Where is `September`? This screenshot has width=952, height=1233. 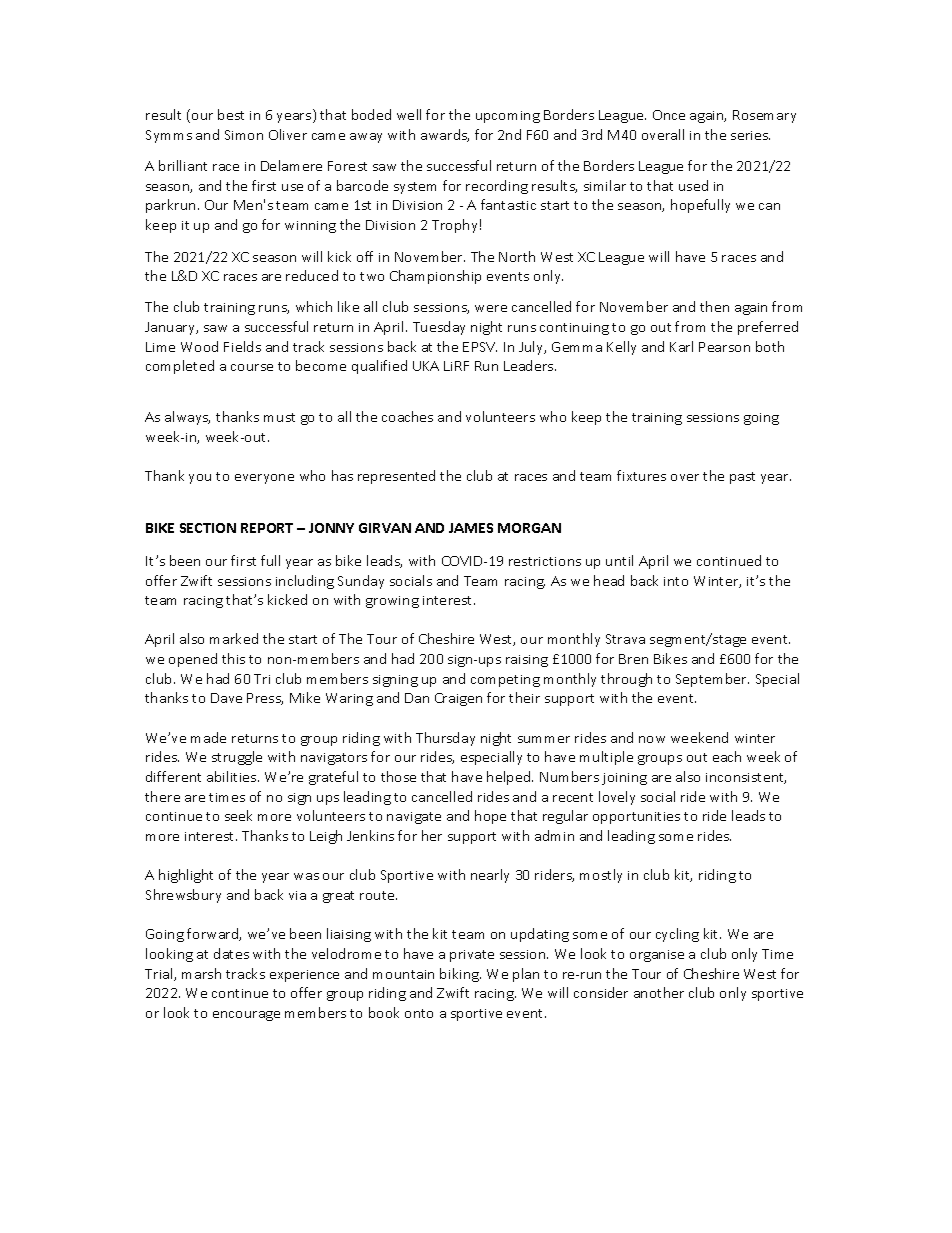 September is located at coordinates (712, 680).
